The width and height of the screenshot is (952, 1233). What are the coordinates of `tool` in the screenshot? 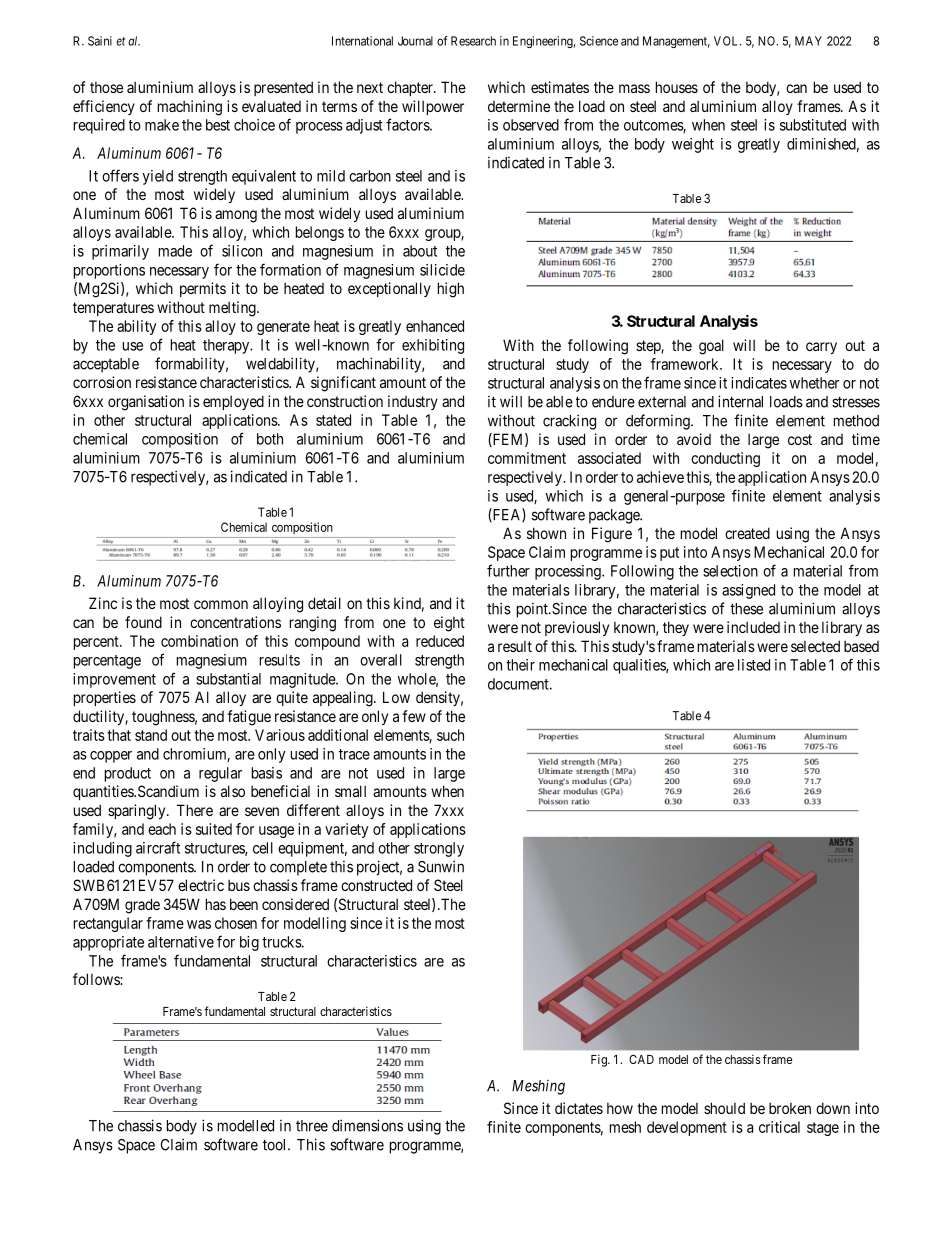 It's located at (276, 1145).
